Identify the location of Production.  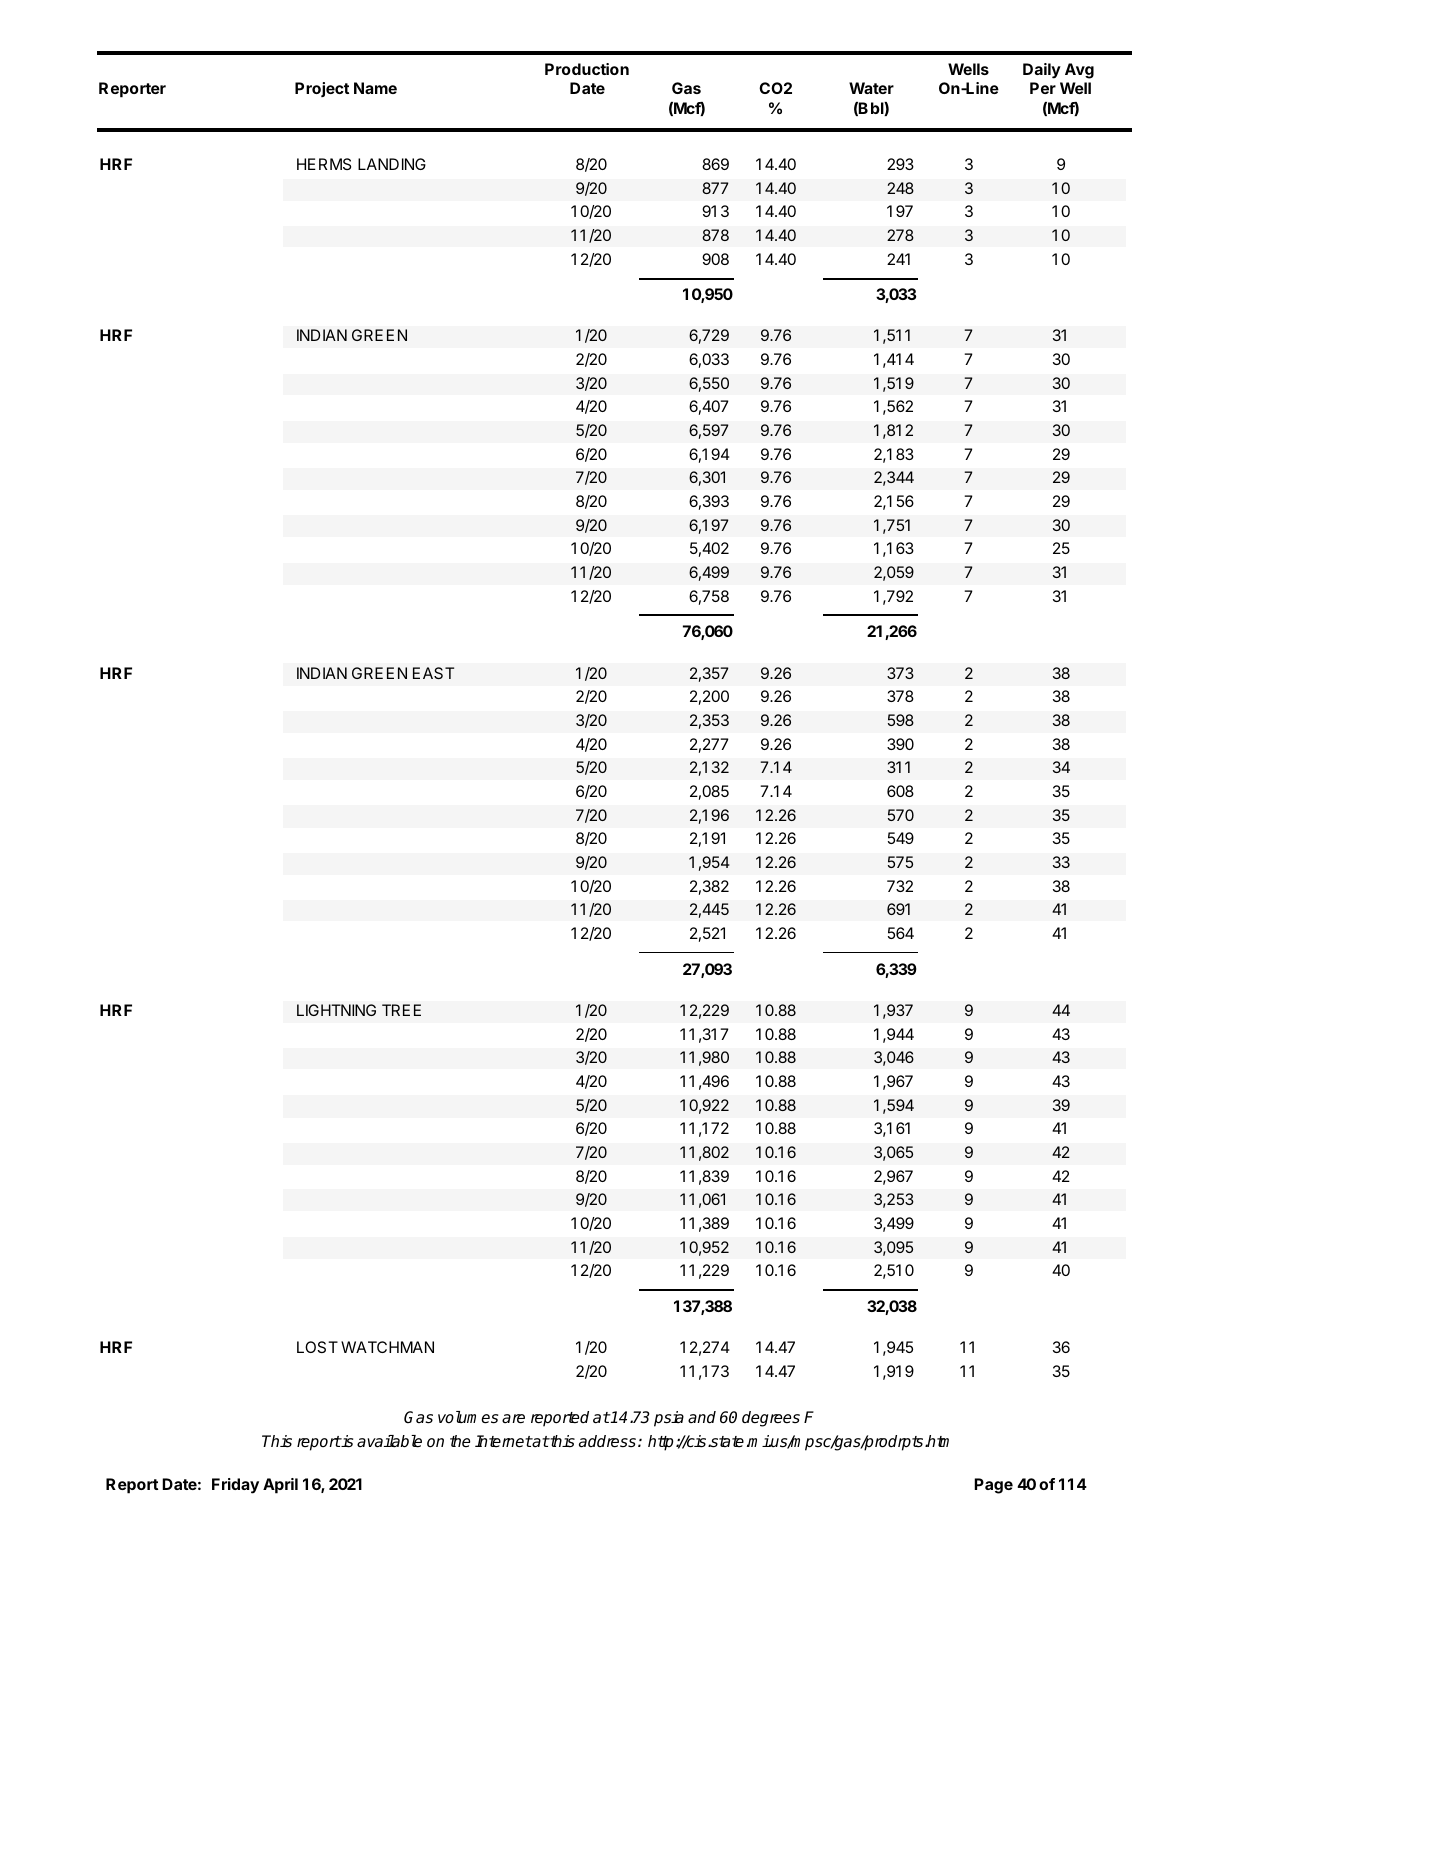
(587, 69).
